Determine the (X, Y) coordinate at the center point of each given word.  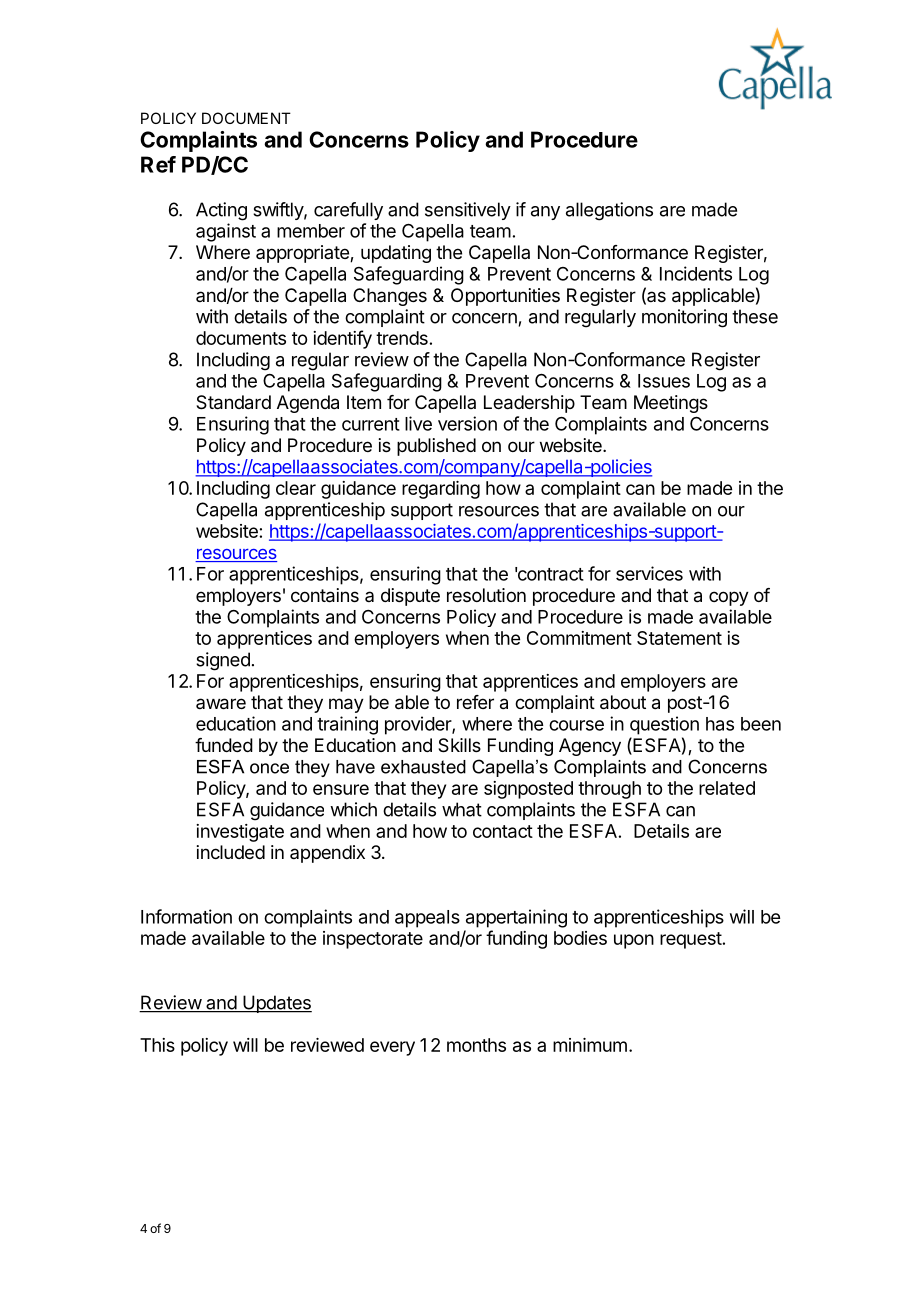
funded (224, 745)
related (727, 788)
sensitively (468, 211)
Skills (459, 745)
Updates (276, 1004)
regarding (441, 490)
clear (296, 488)
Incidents (696, 273)
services (649, 573)
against (226, 232)
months (476, 1045)
